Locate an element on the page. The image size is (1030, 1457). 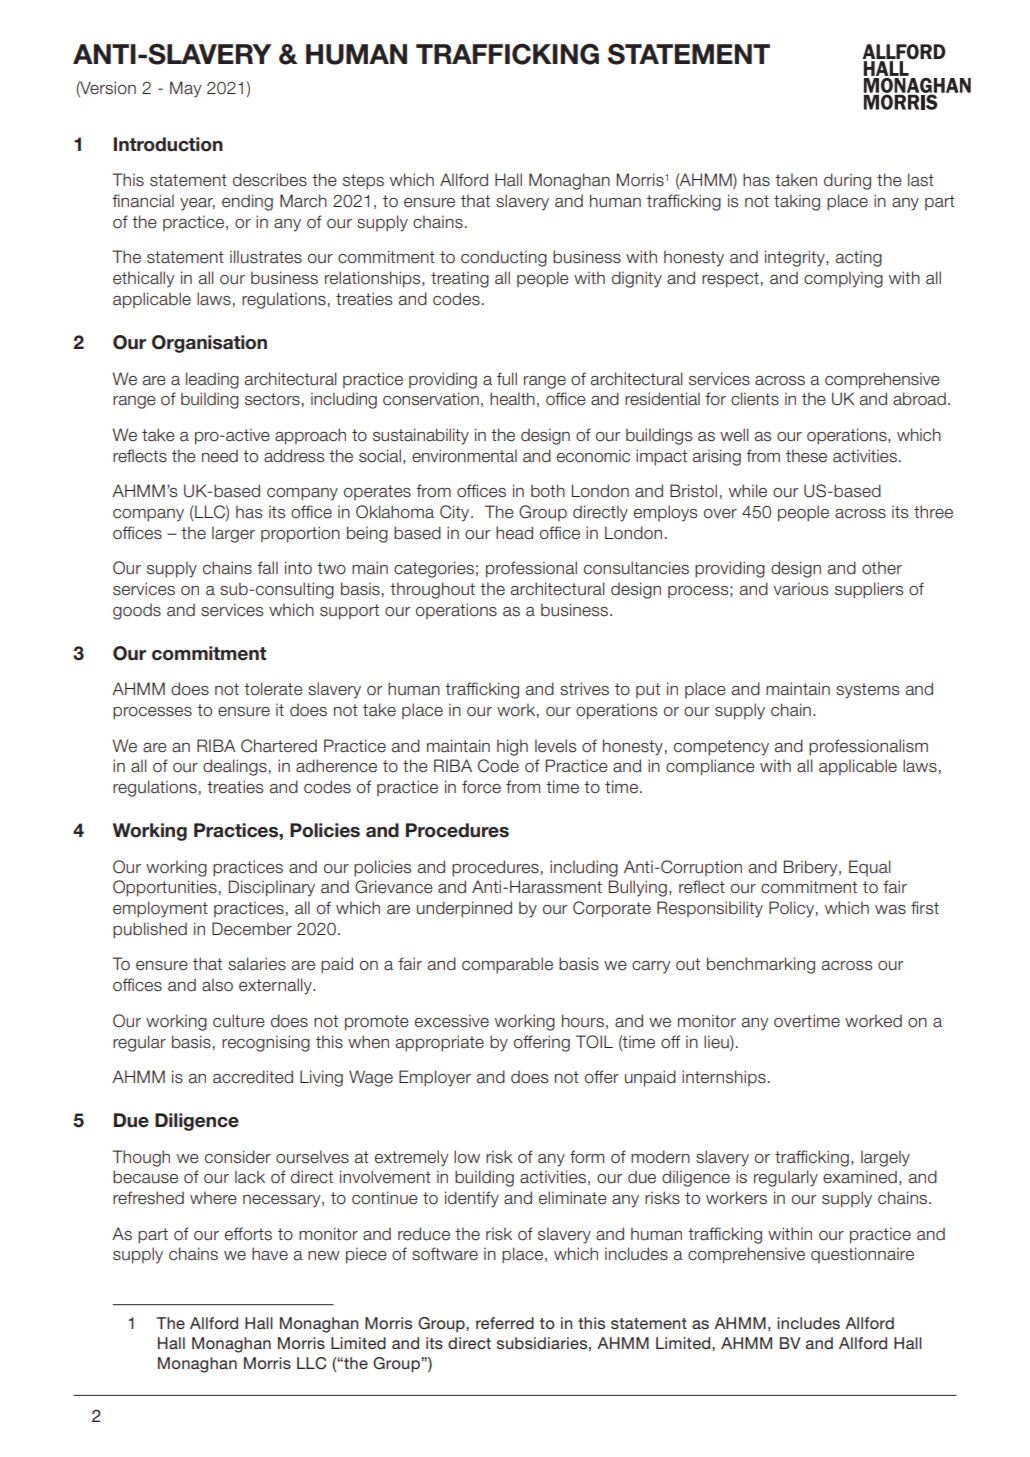
May is located at coordinates (185, 89).
